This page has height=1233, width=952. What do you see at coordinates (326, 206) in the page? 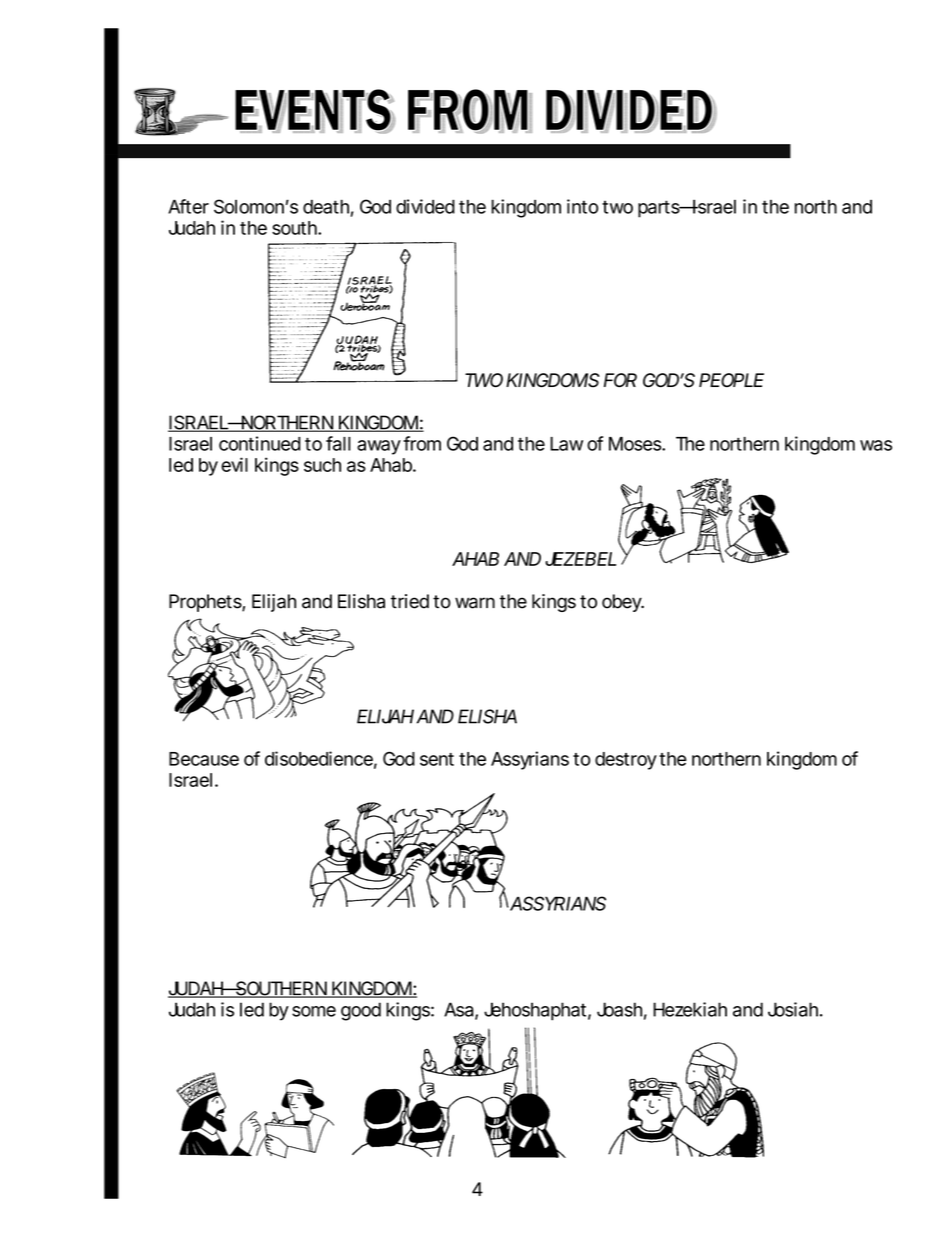
I see `death` at bounding box center [326, 206].
